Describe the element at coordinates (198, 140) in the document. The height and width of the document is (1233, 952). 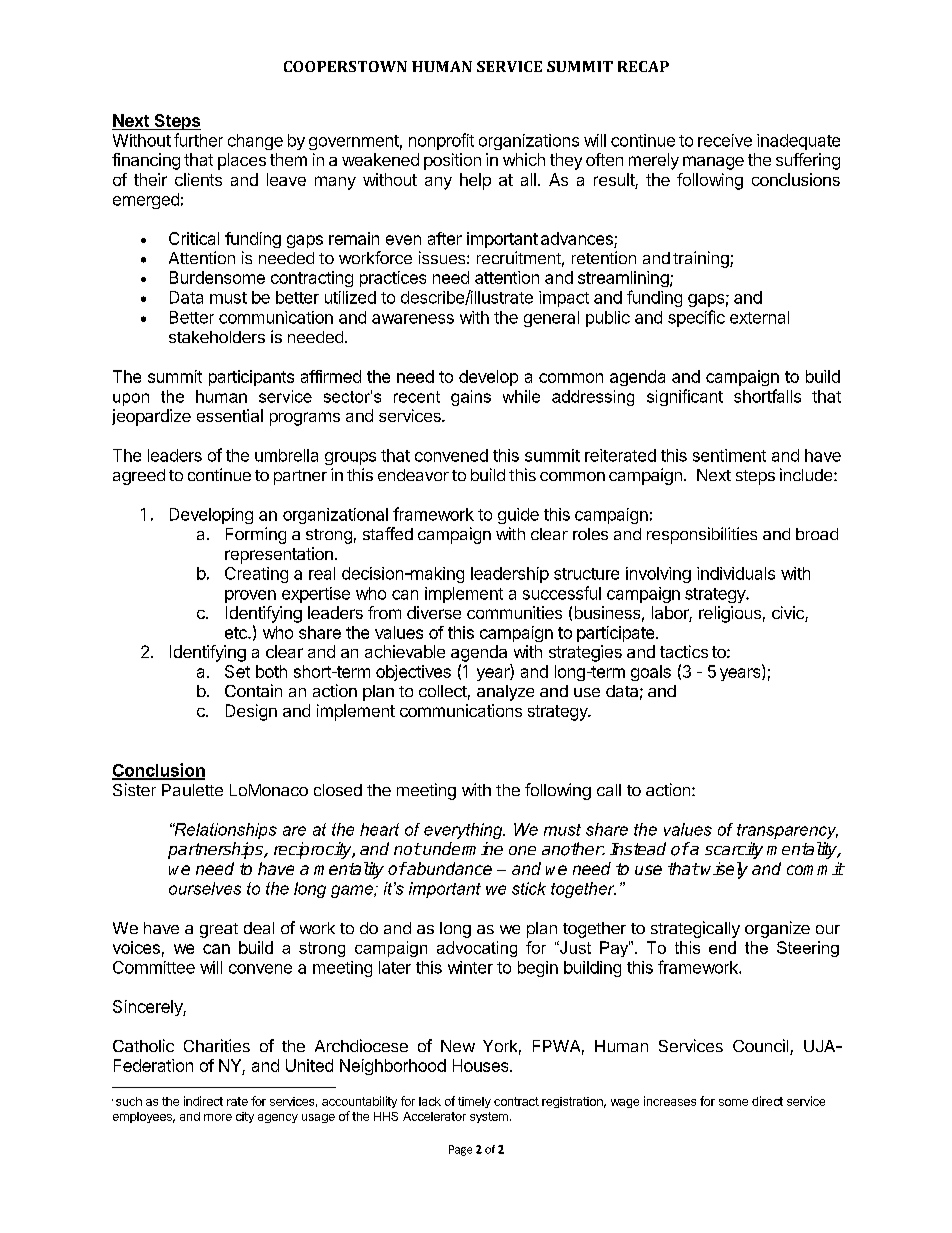
I see `further` at that location.
